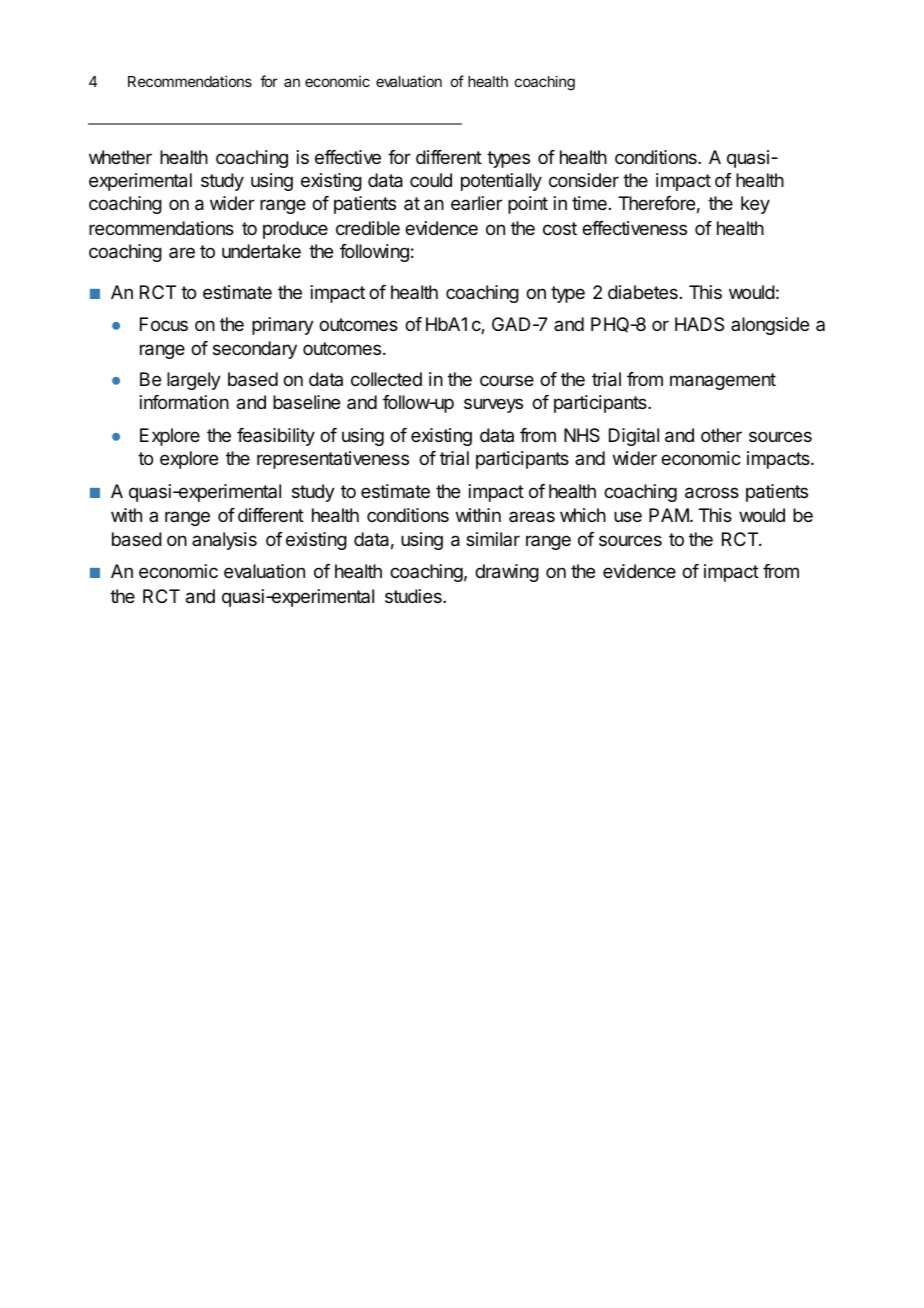 This document has width=924, height=1308. What do you see at coordinates (333, 460) in the document?
I see `representativeness` at bounding box center [333, 460].
